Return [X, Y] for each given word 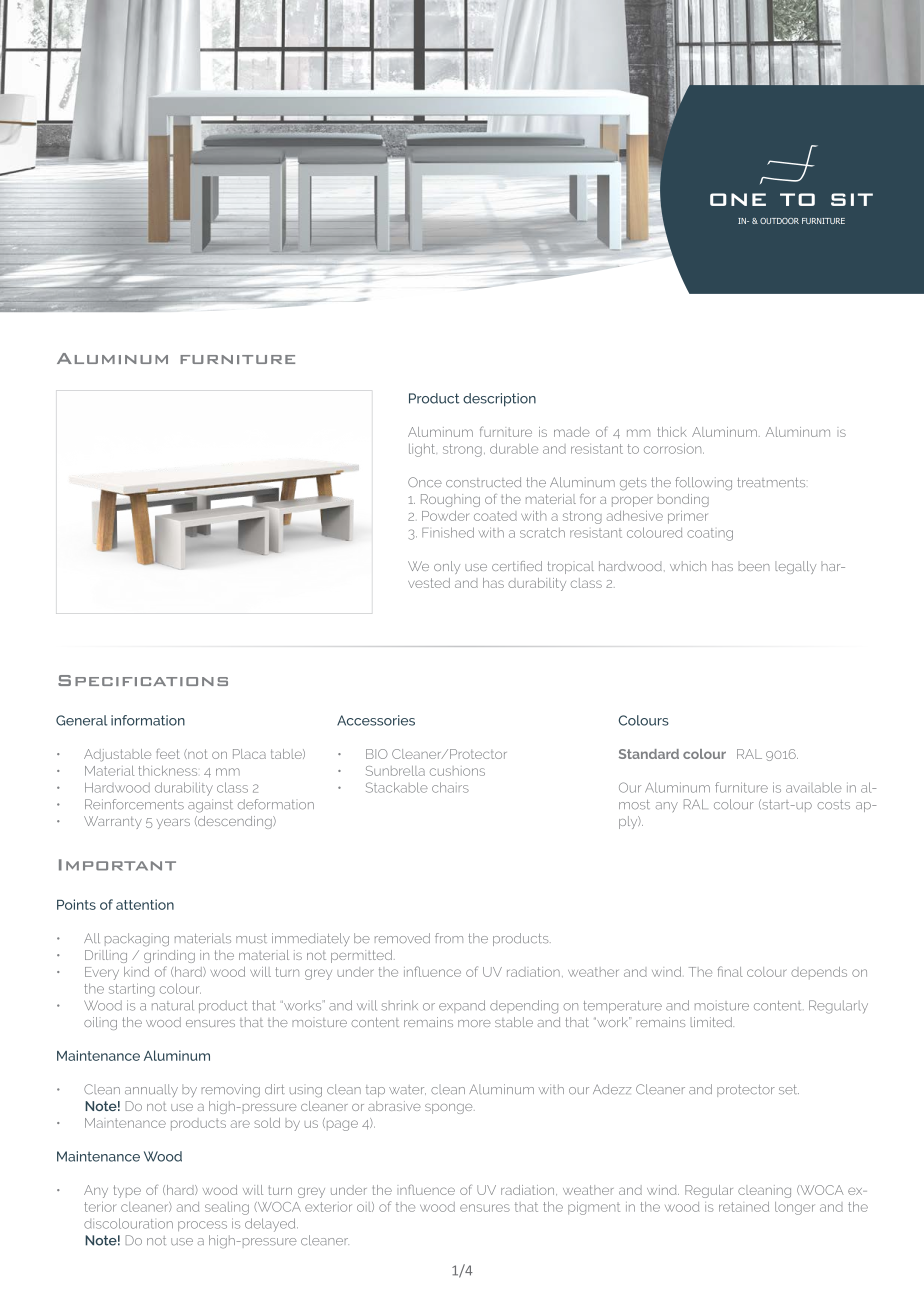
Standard [649, 754]
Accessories [376, 720]
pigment [594, 1208]
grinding [169, 956]
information [148, 720]
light [422, 450]
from [449, 938]
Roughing [450, 500]
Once [425, 482]
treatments [771, 482]
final [730, 971]
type [127, 1191]
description [499, 400]
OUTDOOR [779, 221]
